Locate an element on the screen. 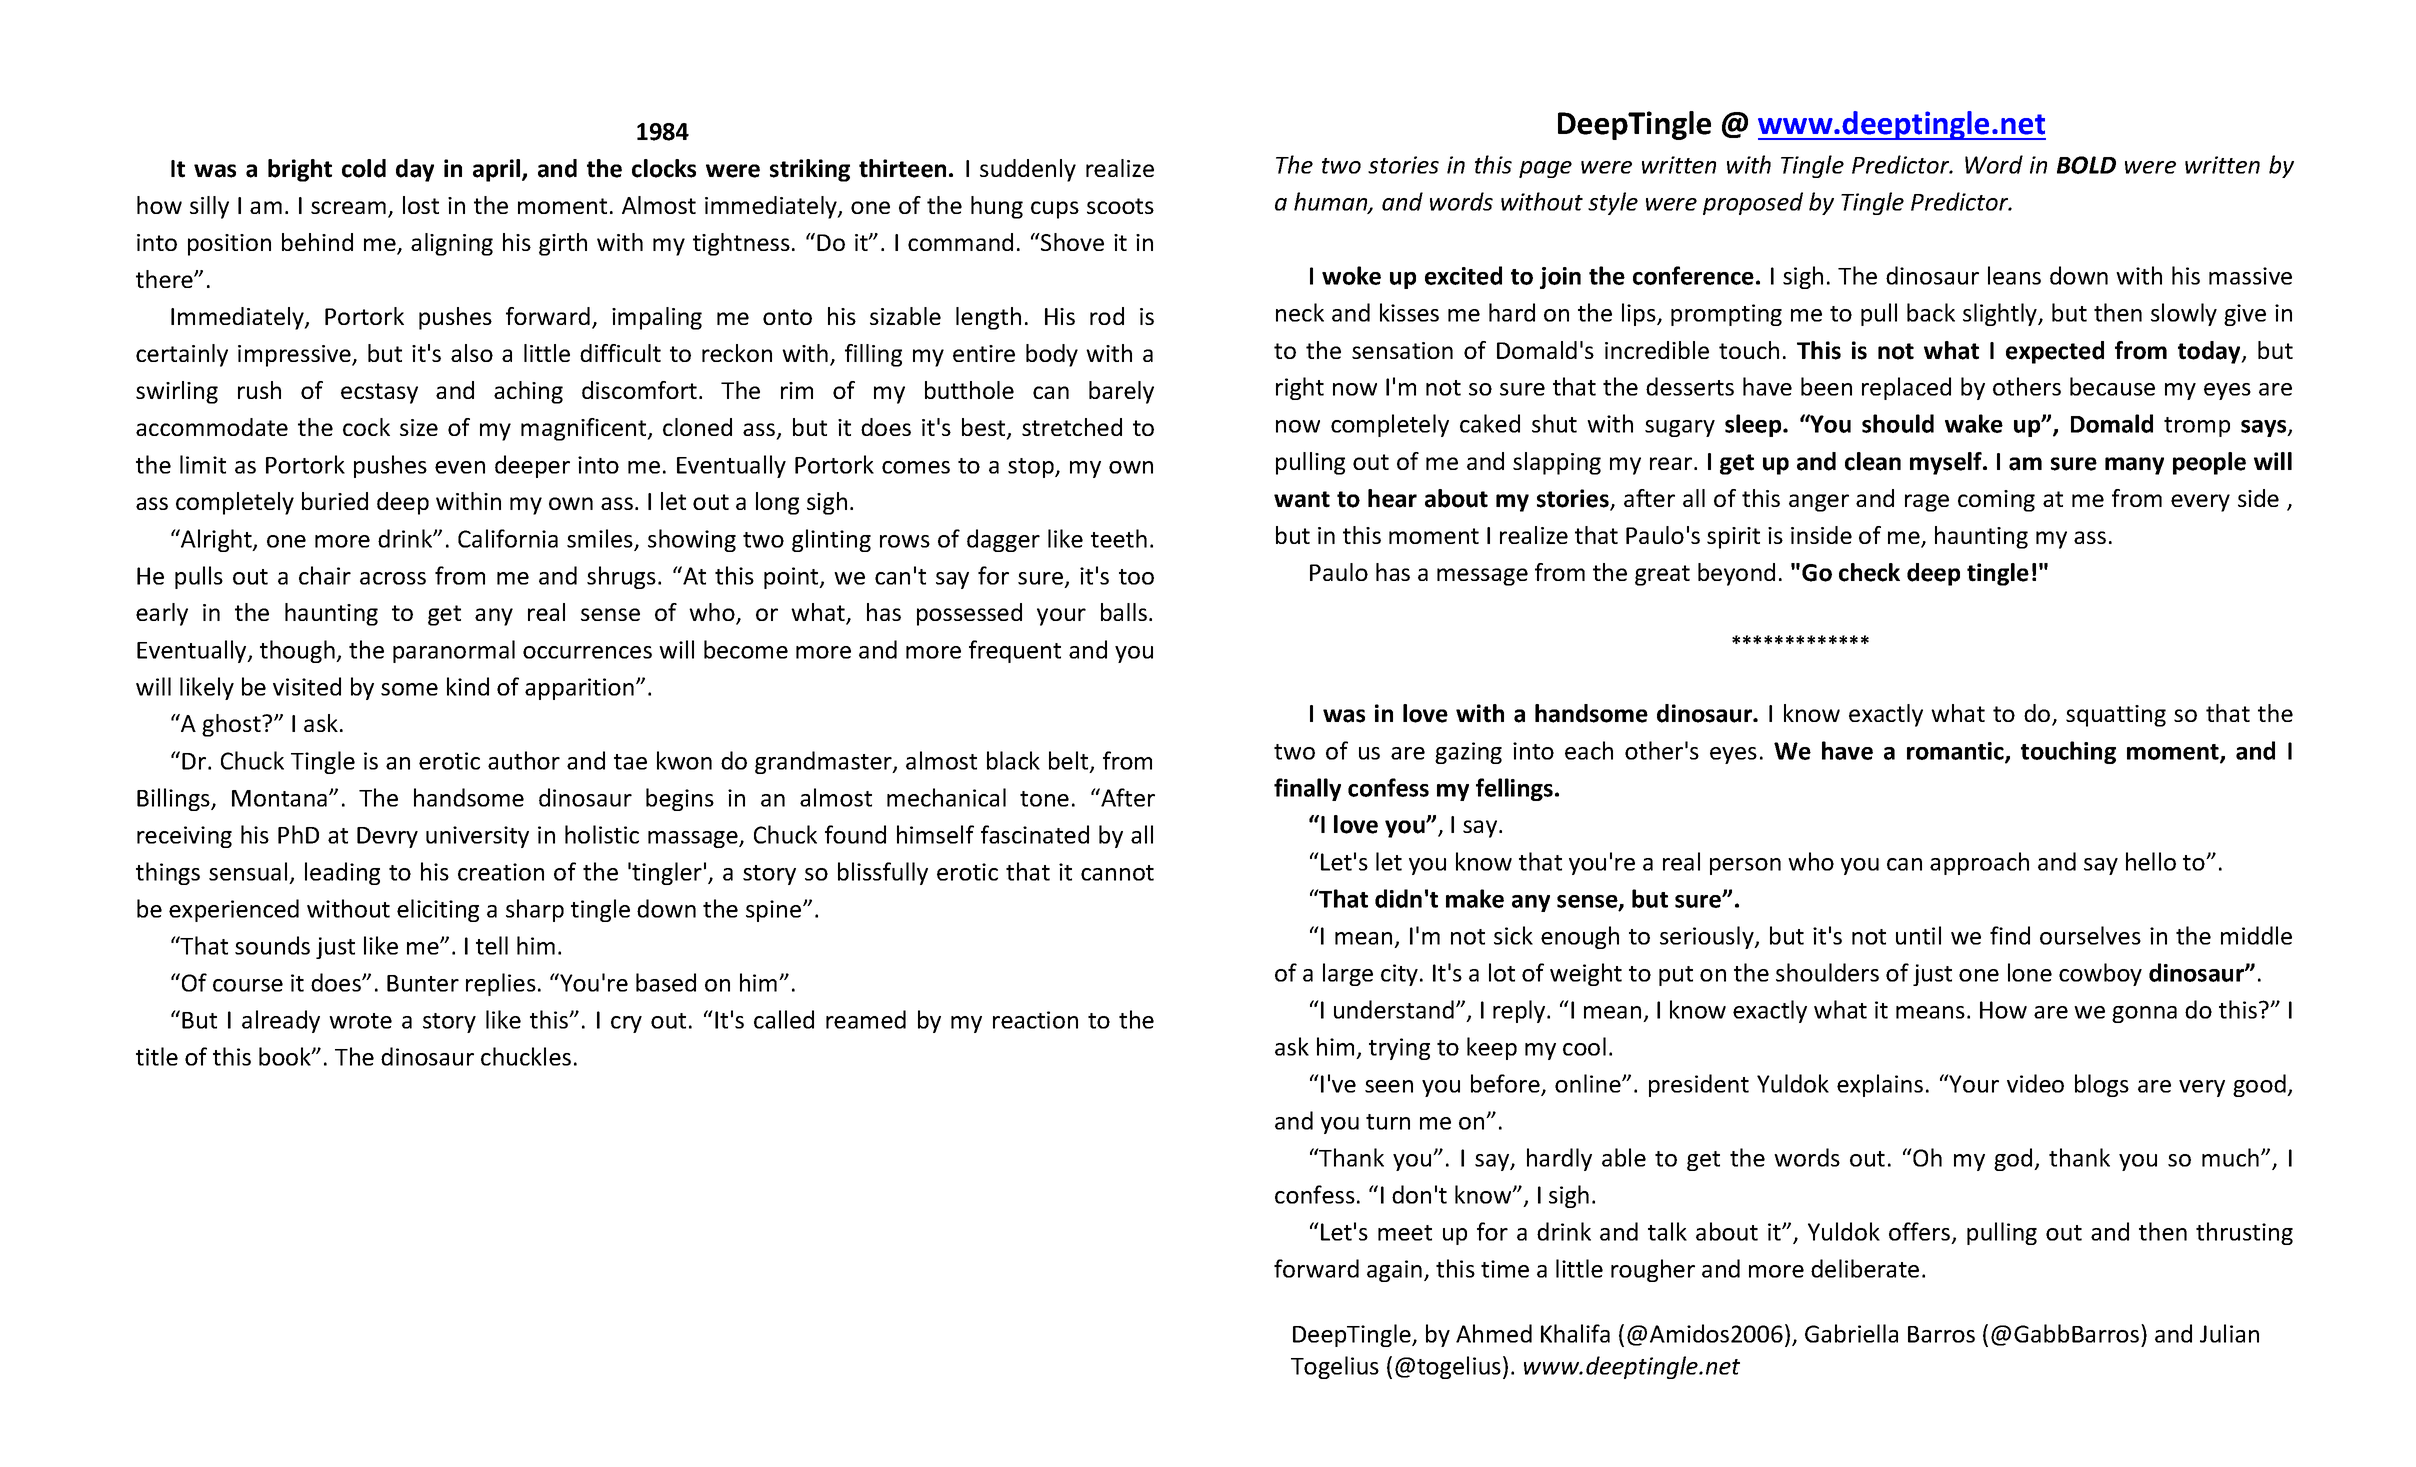 This screenshot has height=1467, width=2416. scoots is located at coordinates (1120, 206).
